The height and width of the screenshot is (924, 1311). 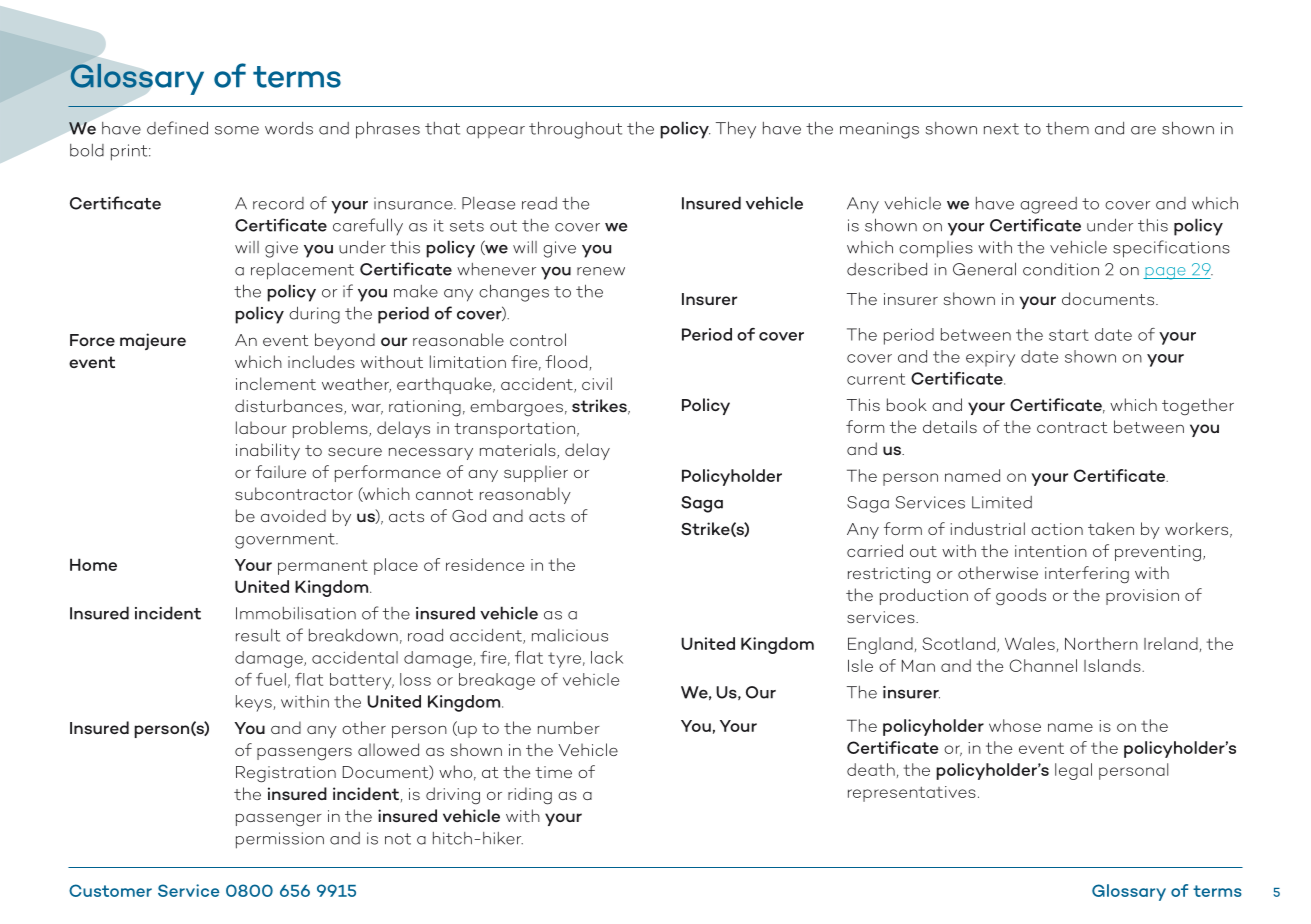 I want to click on avoided, so click(x=293, y=515).
